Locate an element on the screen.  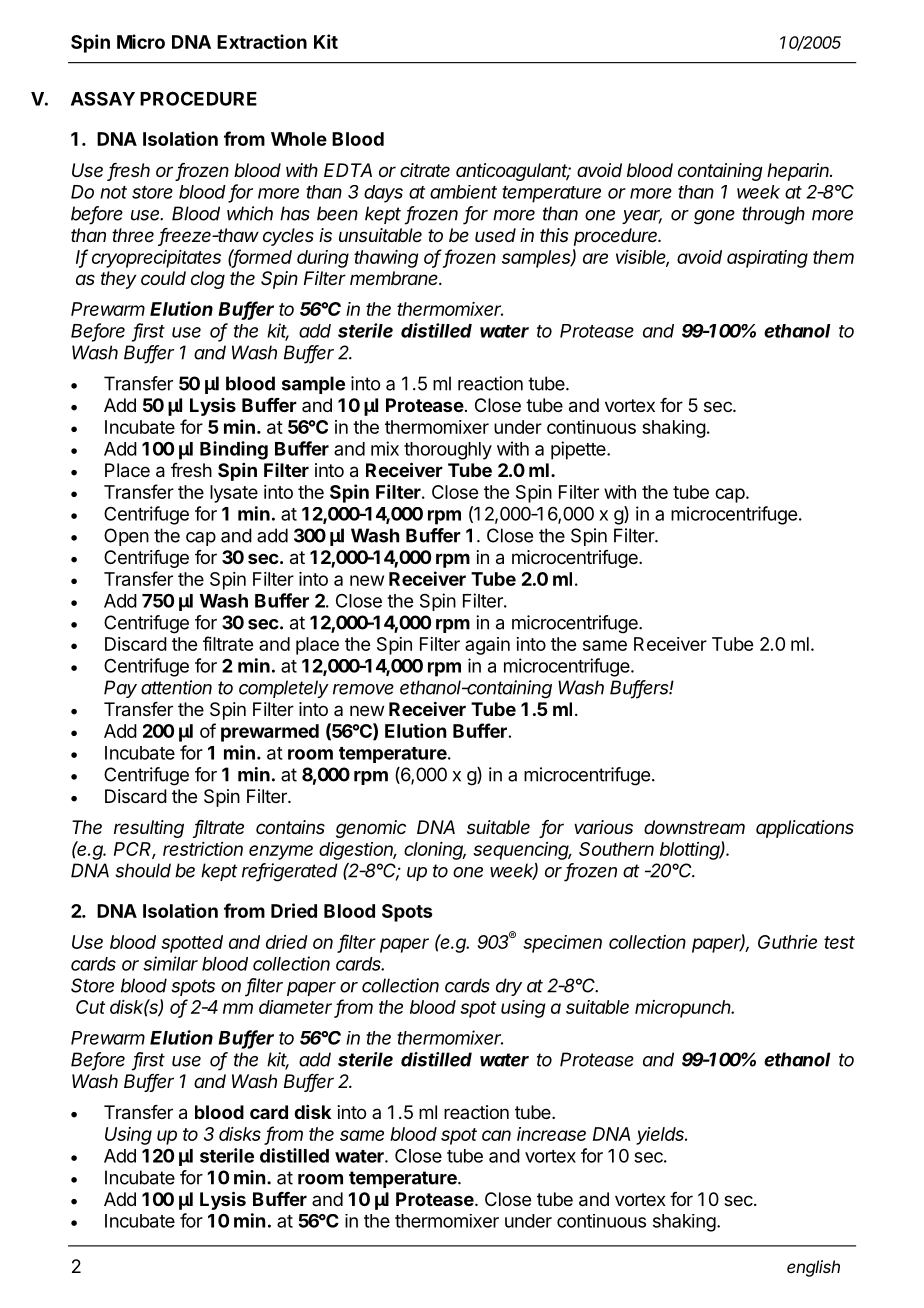
citrate is located at coordinates (425, 170).
